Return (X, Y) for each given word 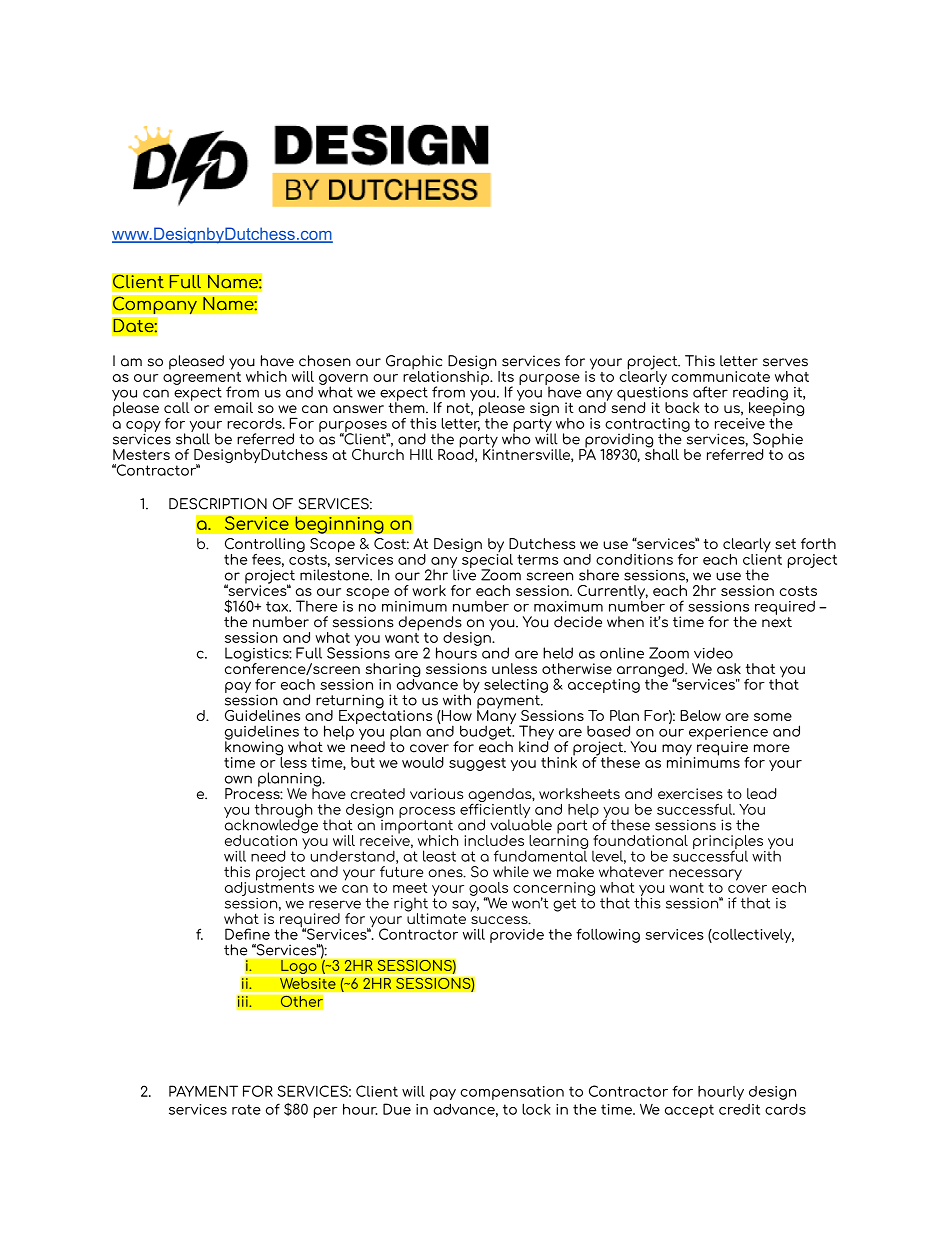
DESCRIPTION (218, 504)
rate (246, 1109)
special (487, 560)
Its (506, 376)
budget (486, 732)
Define (247, 934)
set (785, 544)
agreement (202, 378)
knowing (254, 748)
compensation (512, 1093)
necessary (705, 876)
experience (728, 734)
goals (488, 890)
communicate (721, 376)
